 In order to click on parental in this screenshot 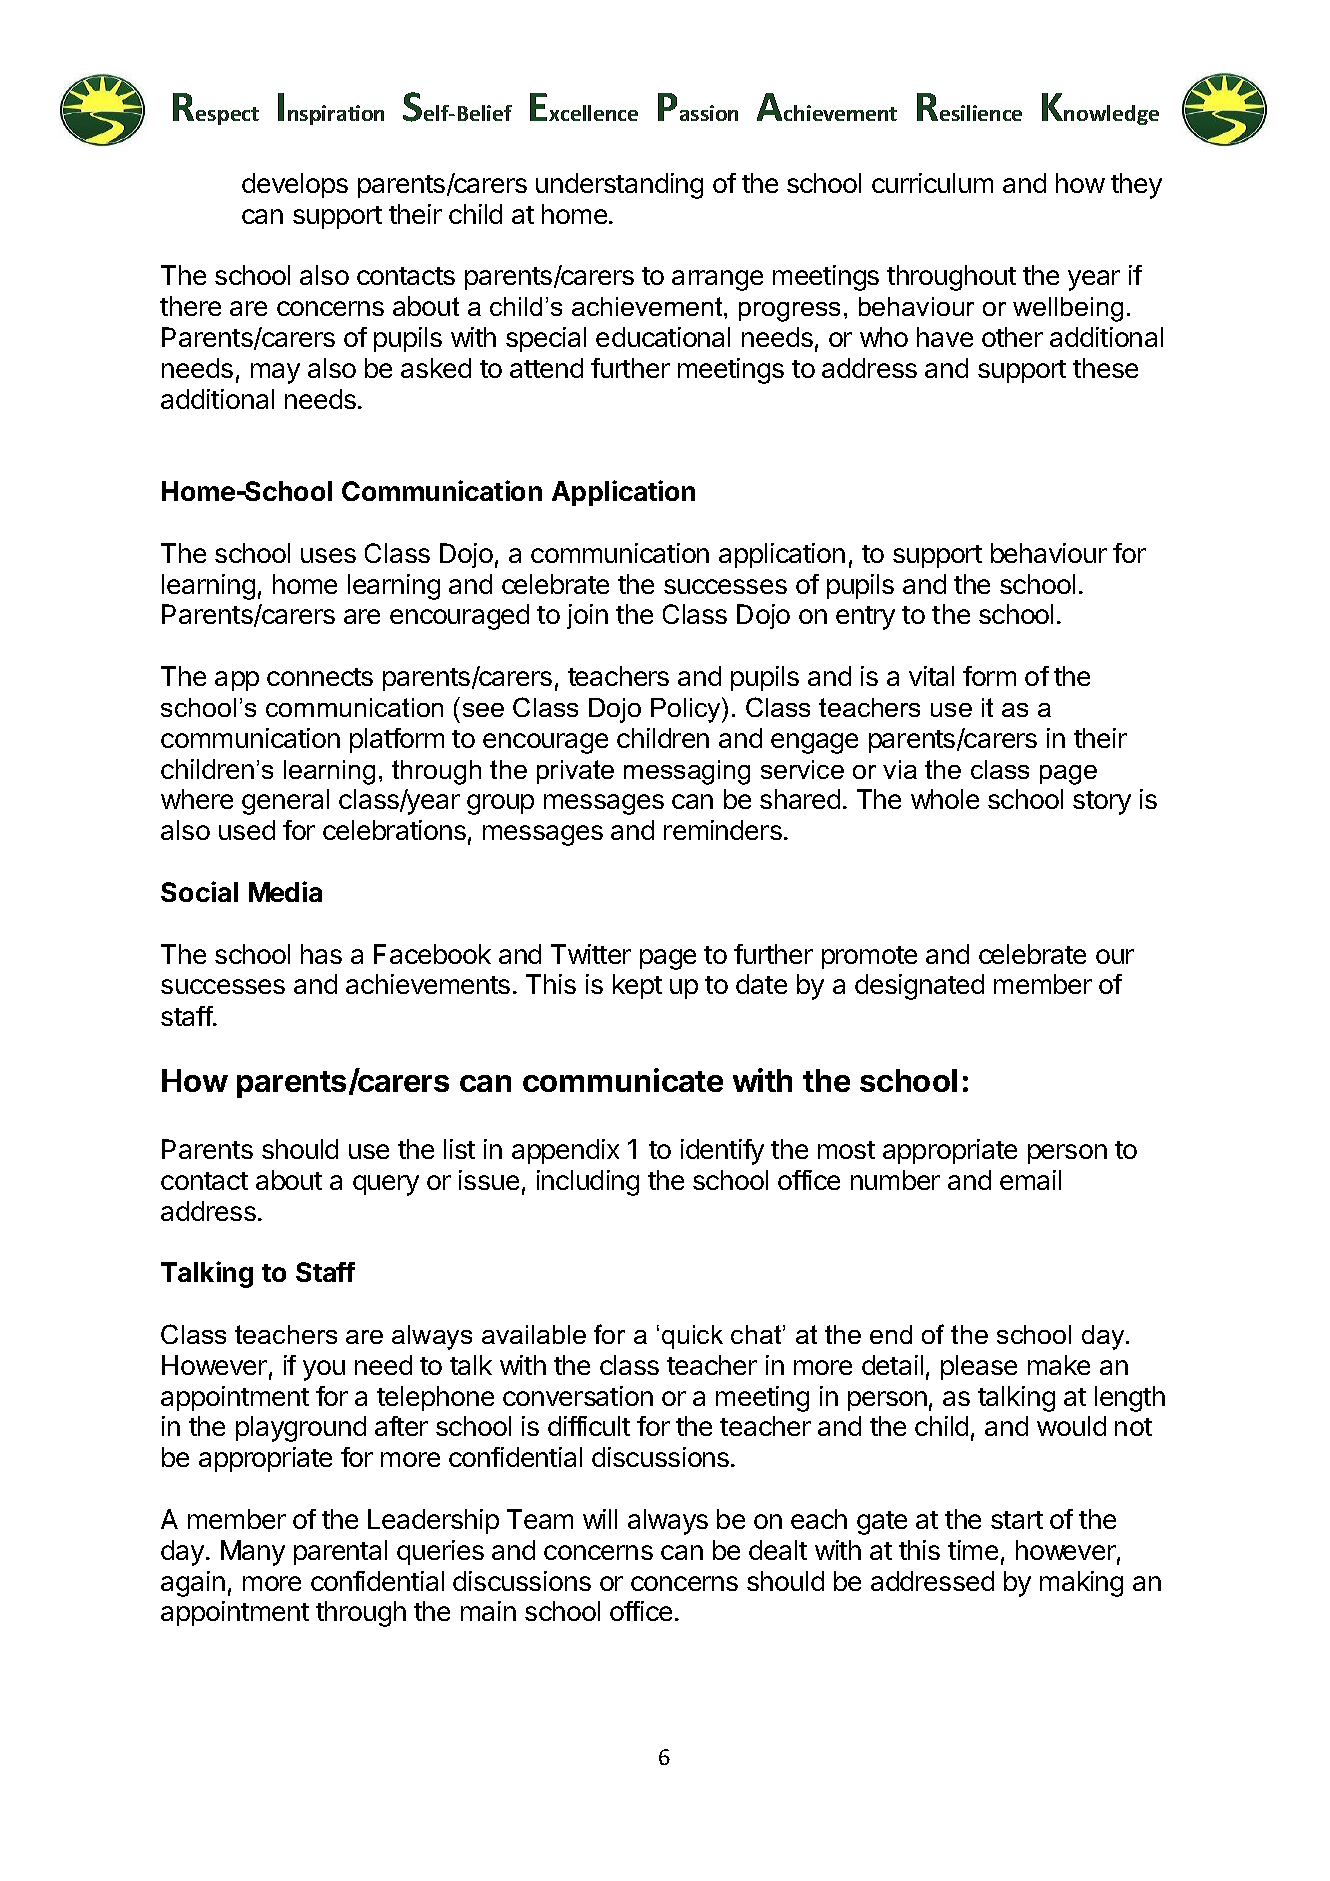, I will do `click(340, 1552)`.
